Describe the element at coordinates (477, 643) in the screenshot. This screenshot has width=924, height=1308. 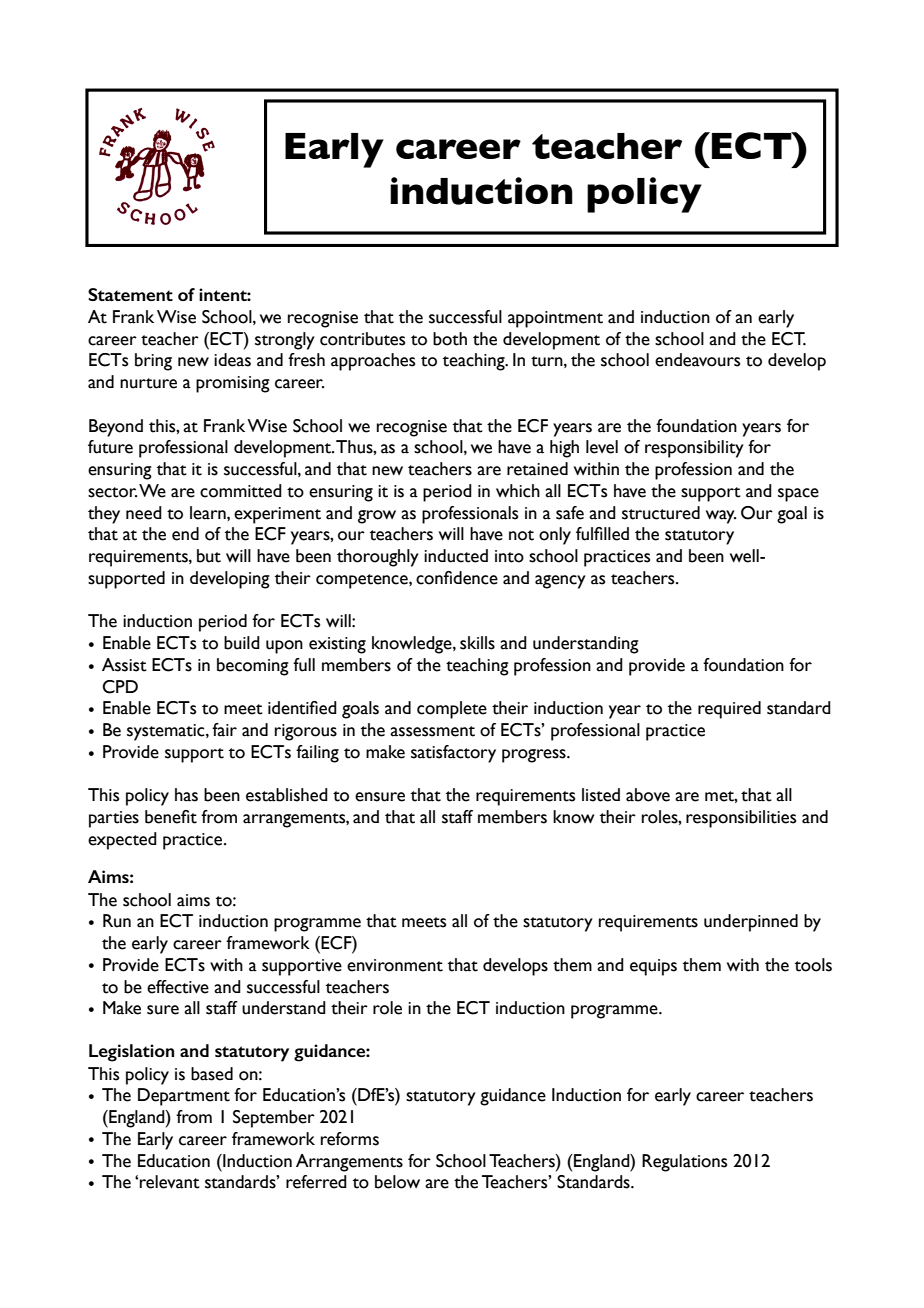
I see `skills` at that location.
